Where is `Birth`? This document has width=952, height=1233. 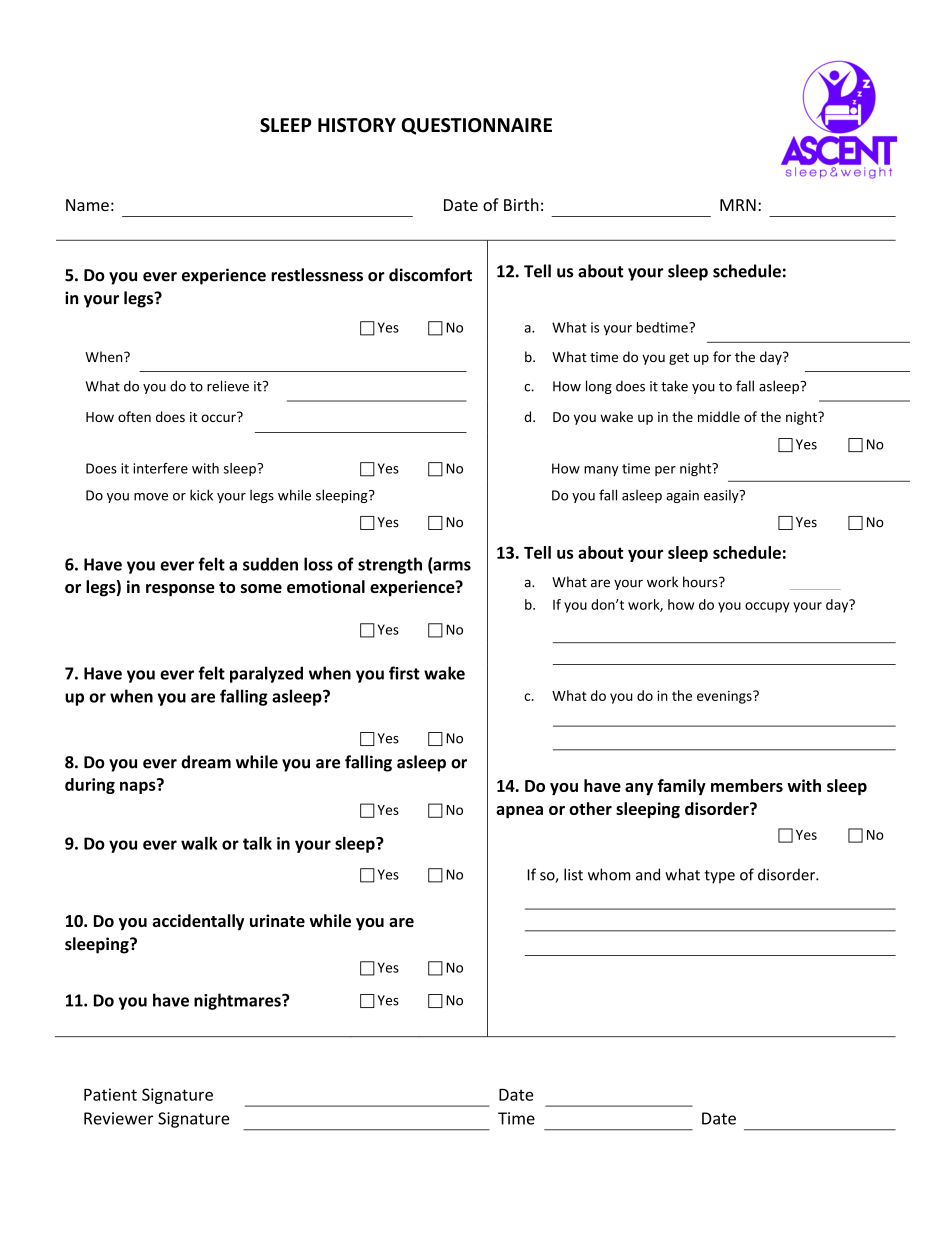
Birth is located at coordinates (521, 204).
